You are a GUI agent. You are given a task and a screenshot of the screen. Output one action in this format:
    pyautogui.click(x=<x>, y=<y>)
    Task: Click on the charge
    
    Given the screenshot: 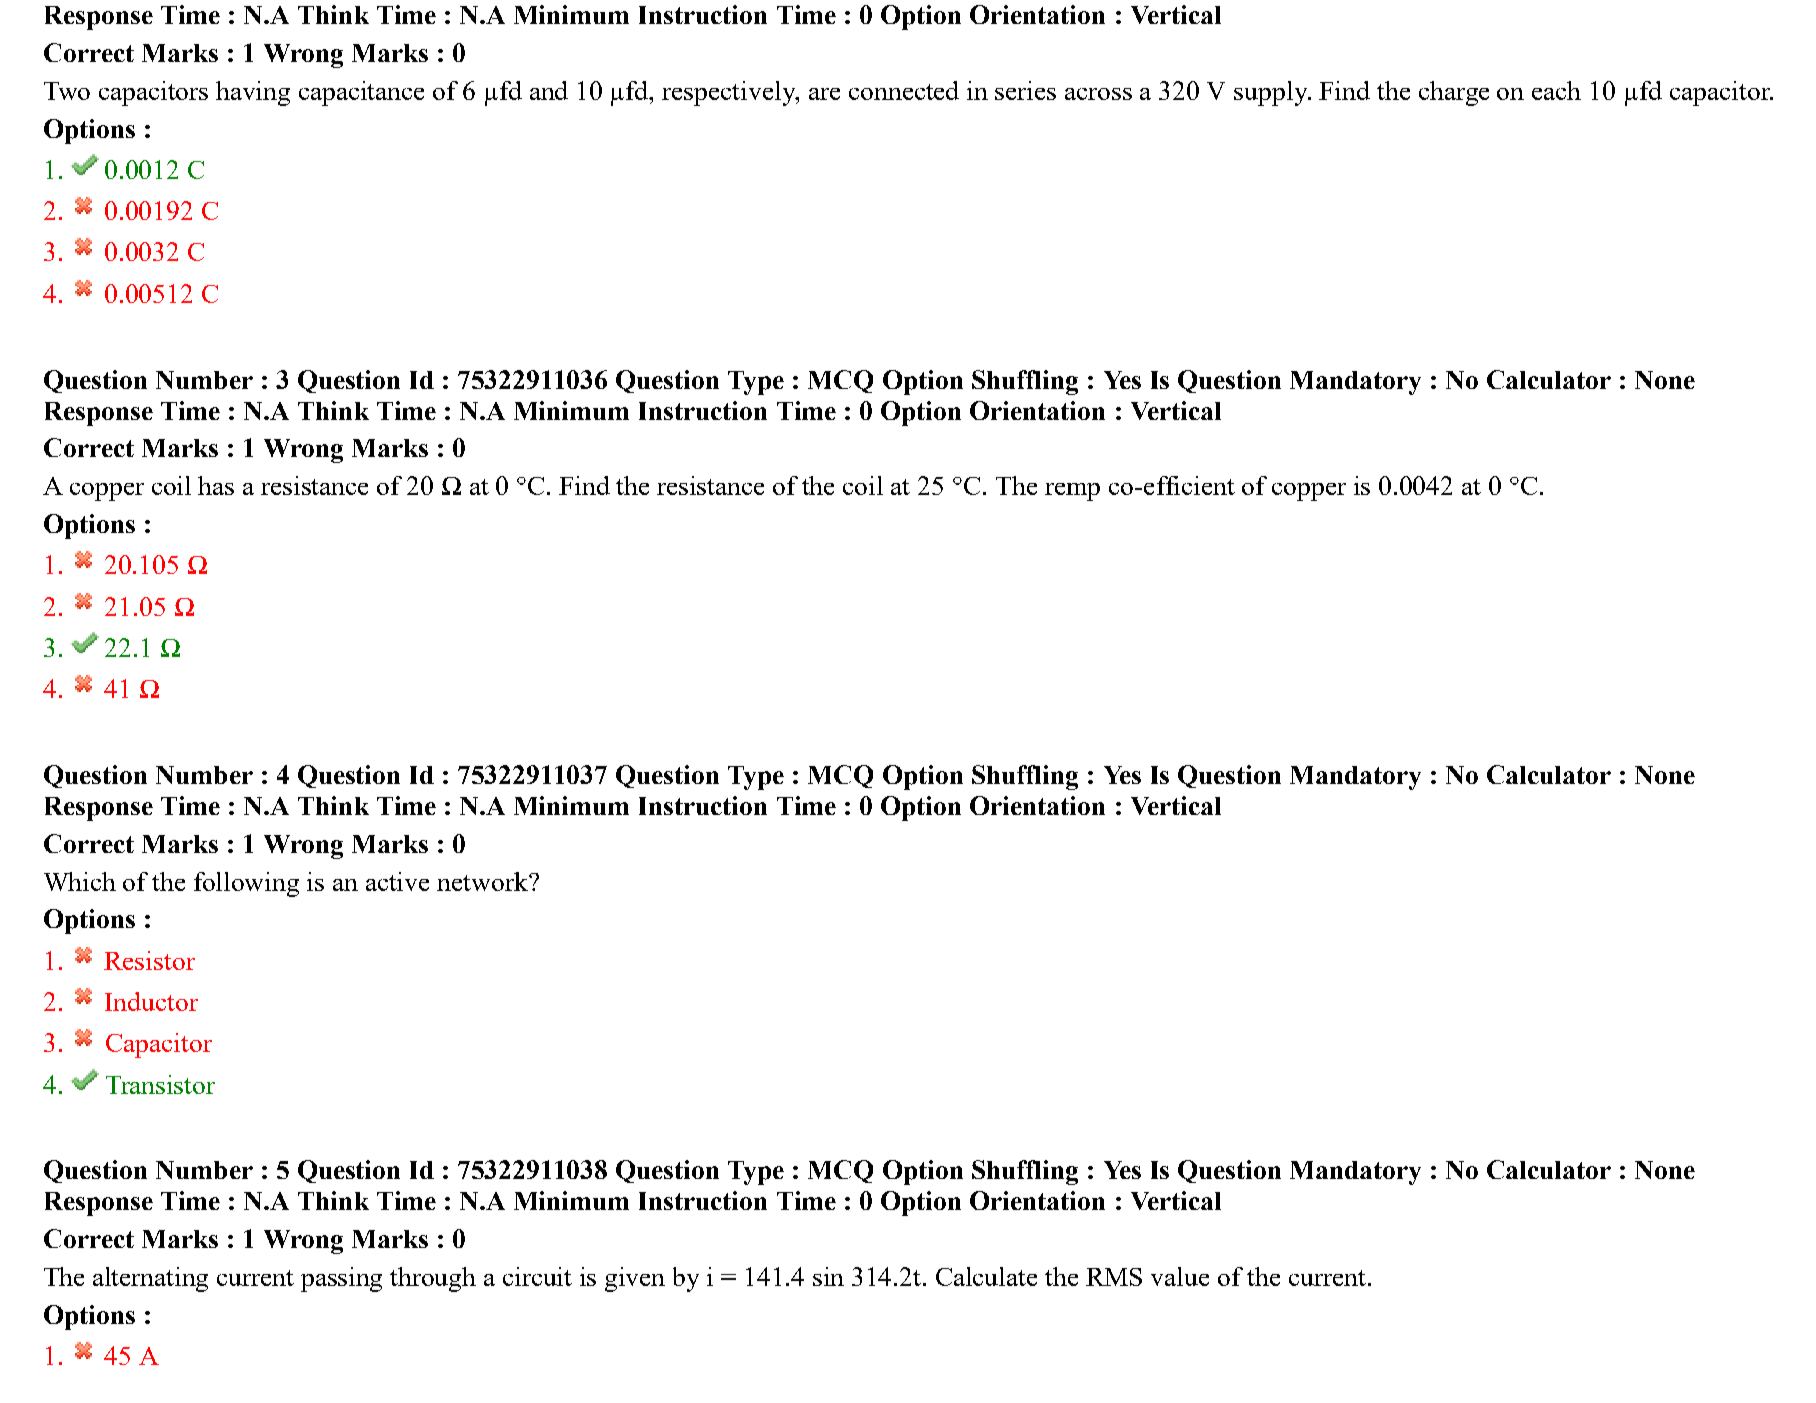 What is the action you would take?
    pyautogui.click(x=1454, y=93)
